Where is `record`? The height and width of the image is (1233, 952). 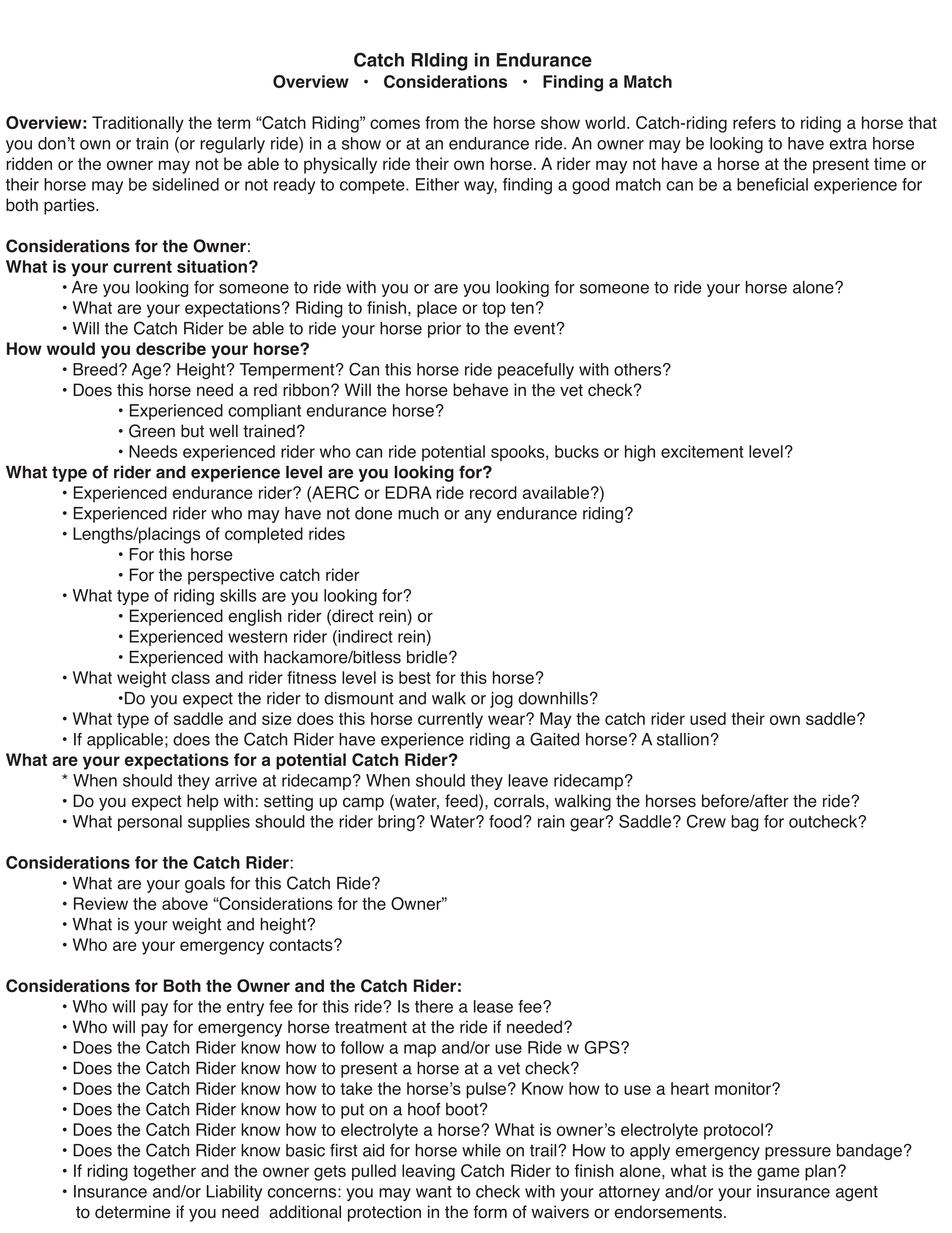 record is located at coordinates (493, 492).
